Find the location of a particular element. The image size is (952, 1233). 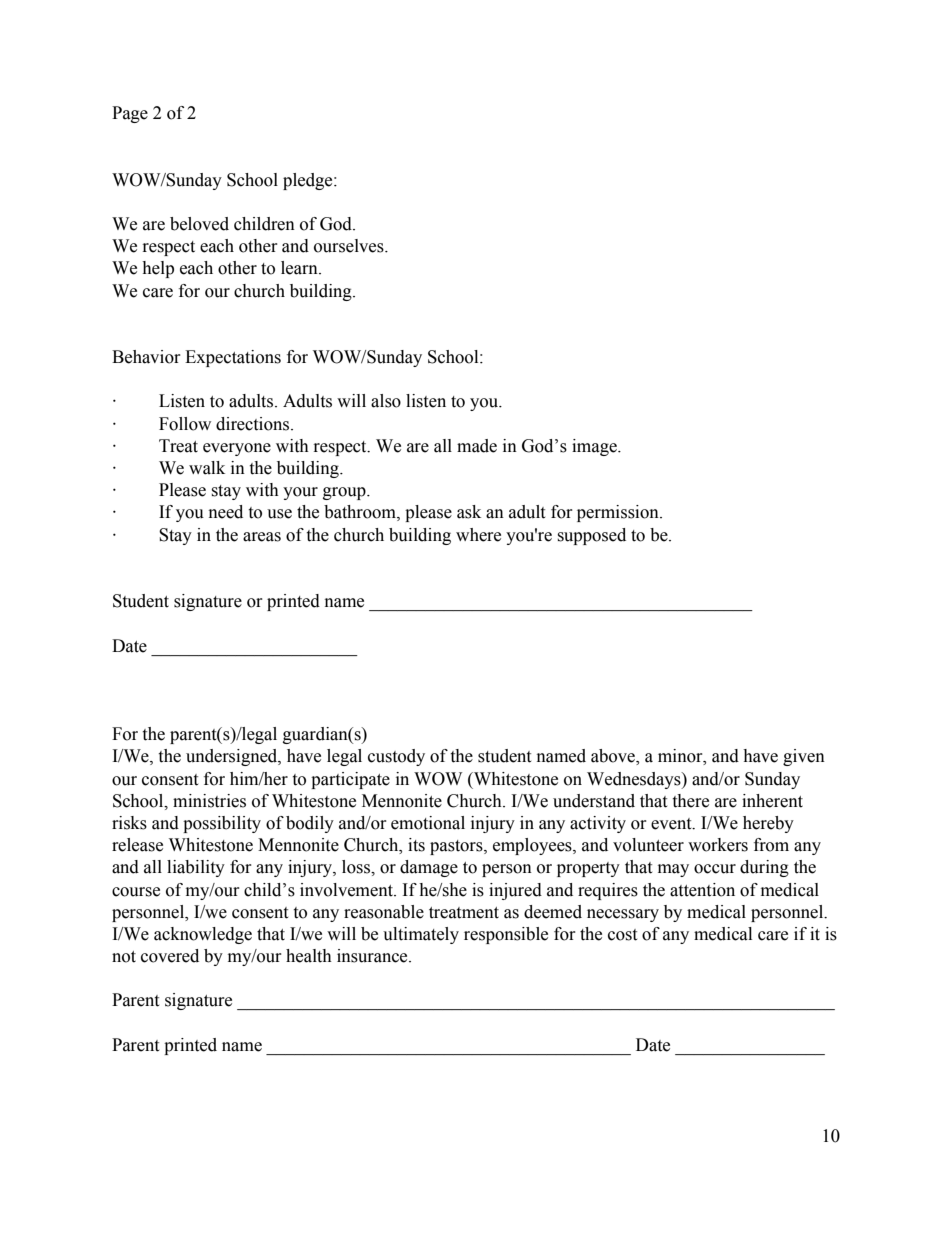

there is located at coordinates (690, 801).
